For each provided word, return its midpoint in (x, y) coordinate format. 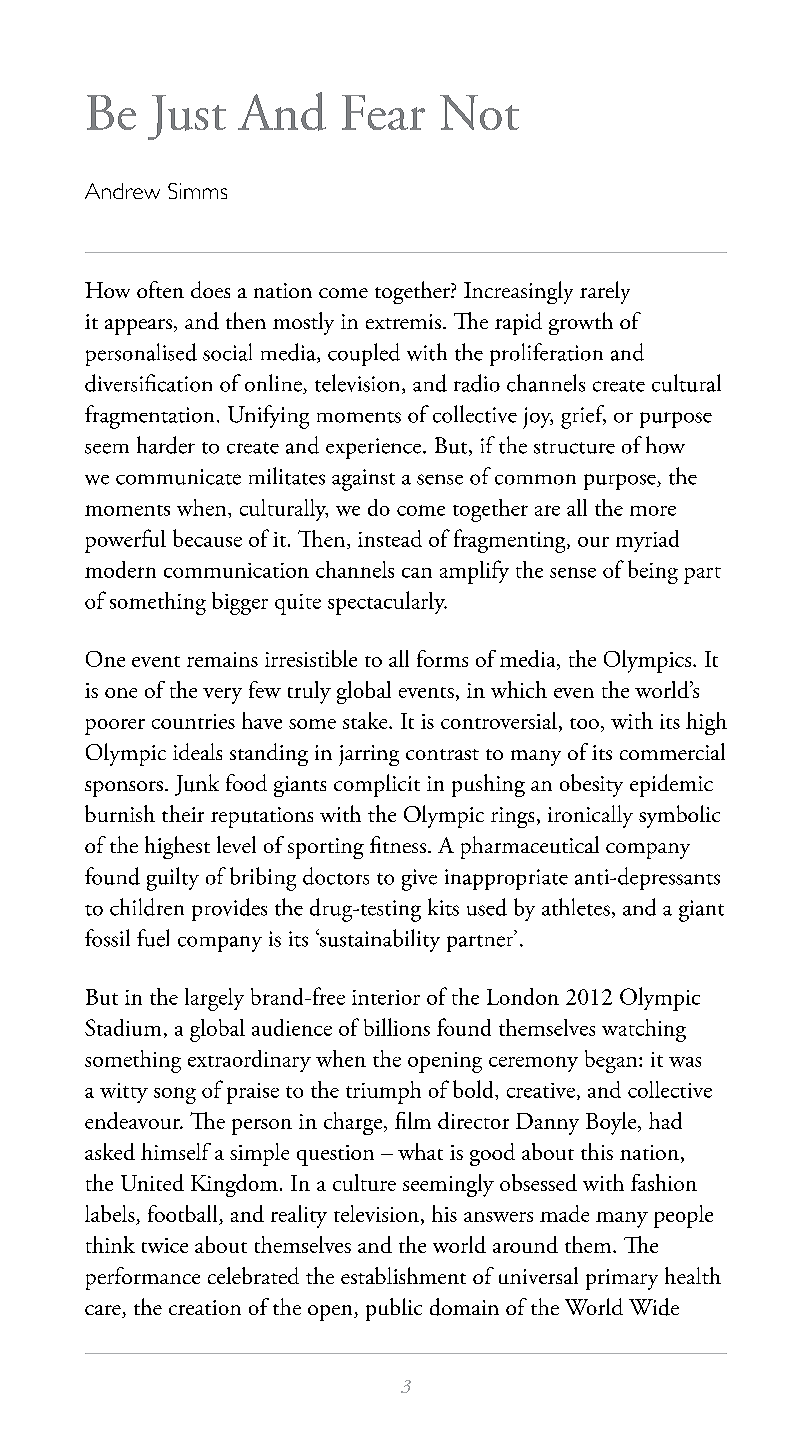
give (419, 880)
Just (187, 117)
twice (165, 1245)
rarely (605, 292)
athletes (576, 907)
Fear (383, 112)
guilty (173, 879)
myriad (647, 541)
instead (390, 538)
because (207, 538)
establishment (403, 1275)
